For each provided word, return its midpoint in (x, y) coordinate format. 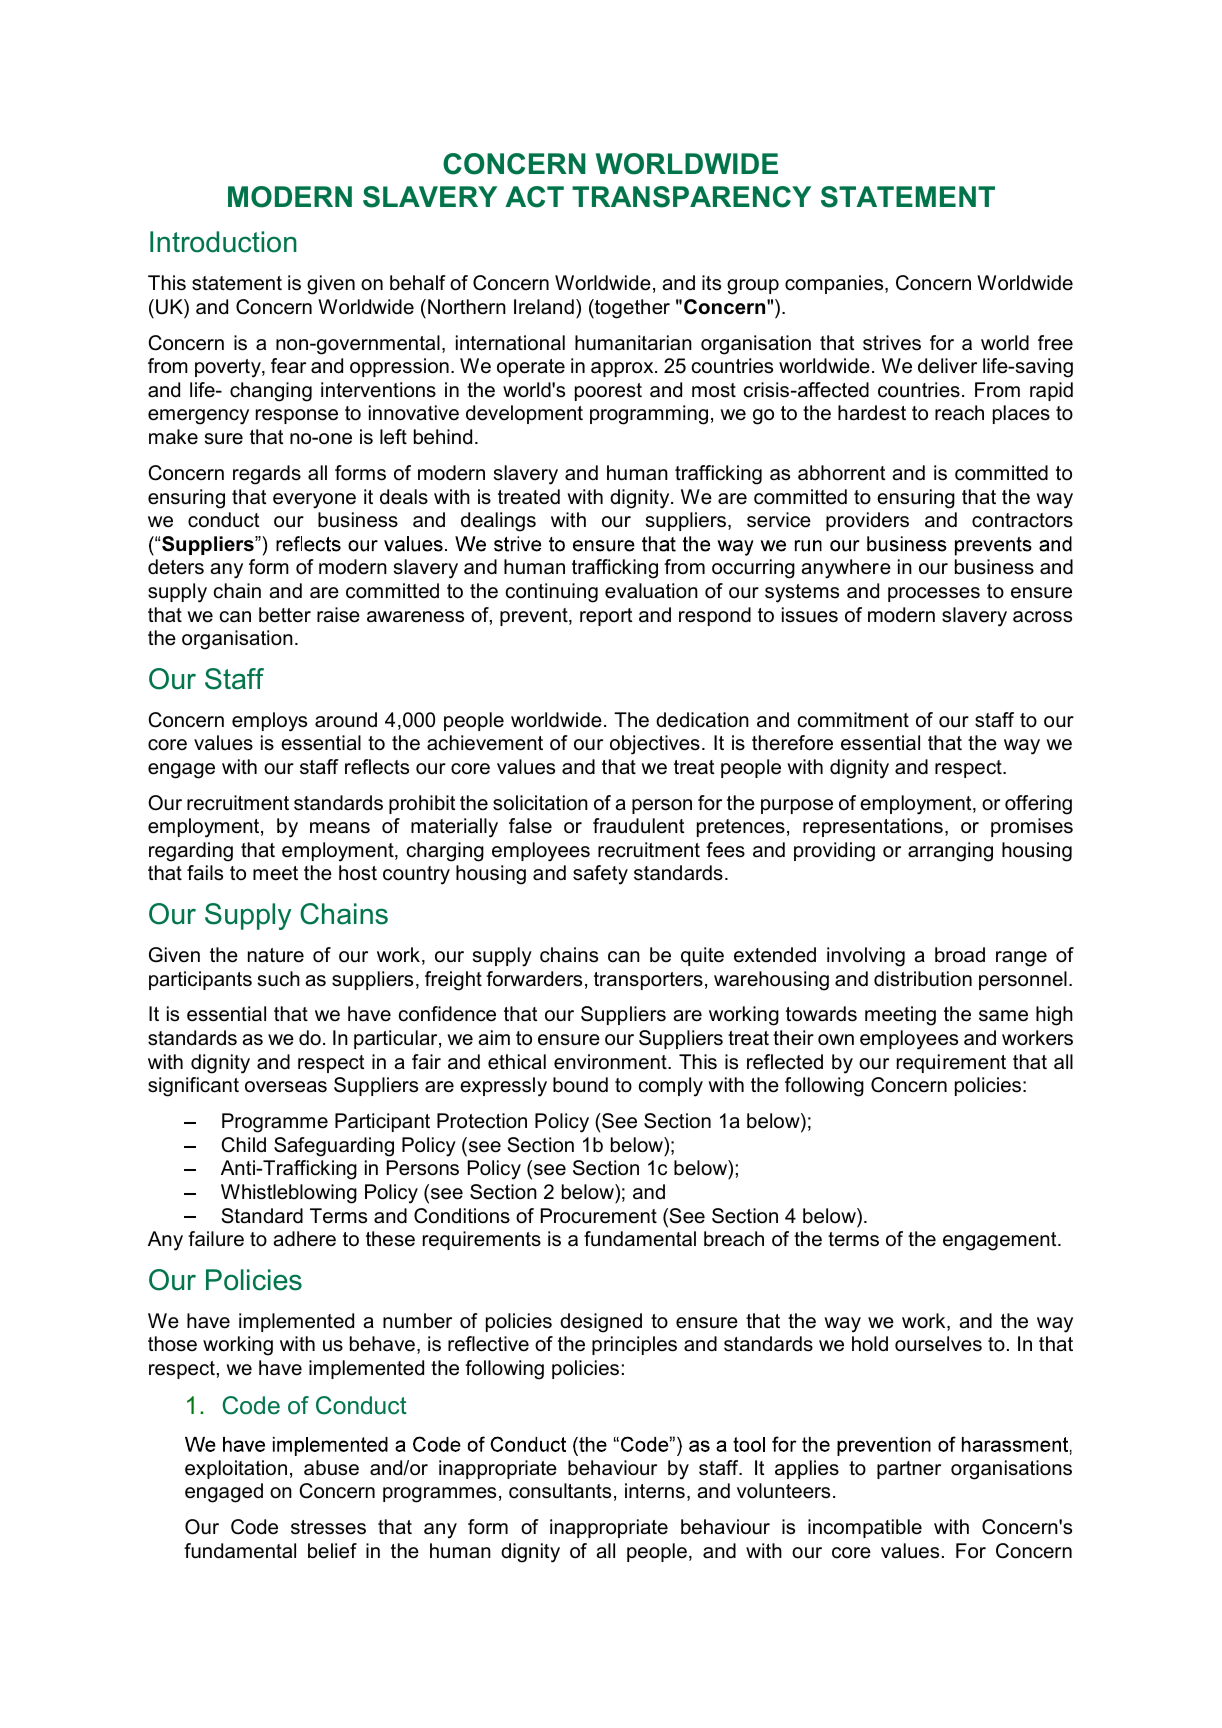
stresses (328, 1527)
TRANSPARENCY (691, 197)
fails (205, 873)
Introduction (223, 242)
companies (835, 284)
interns (655, 1491)
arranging (950, 852)
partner (909, 1470)
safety (600, 875)
